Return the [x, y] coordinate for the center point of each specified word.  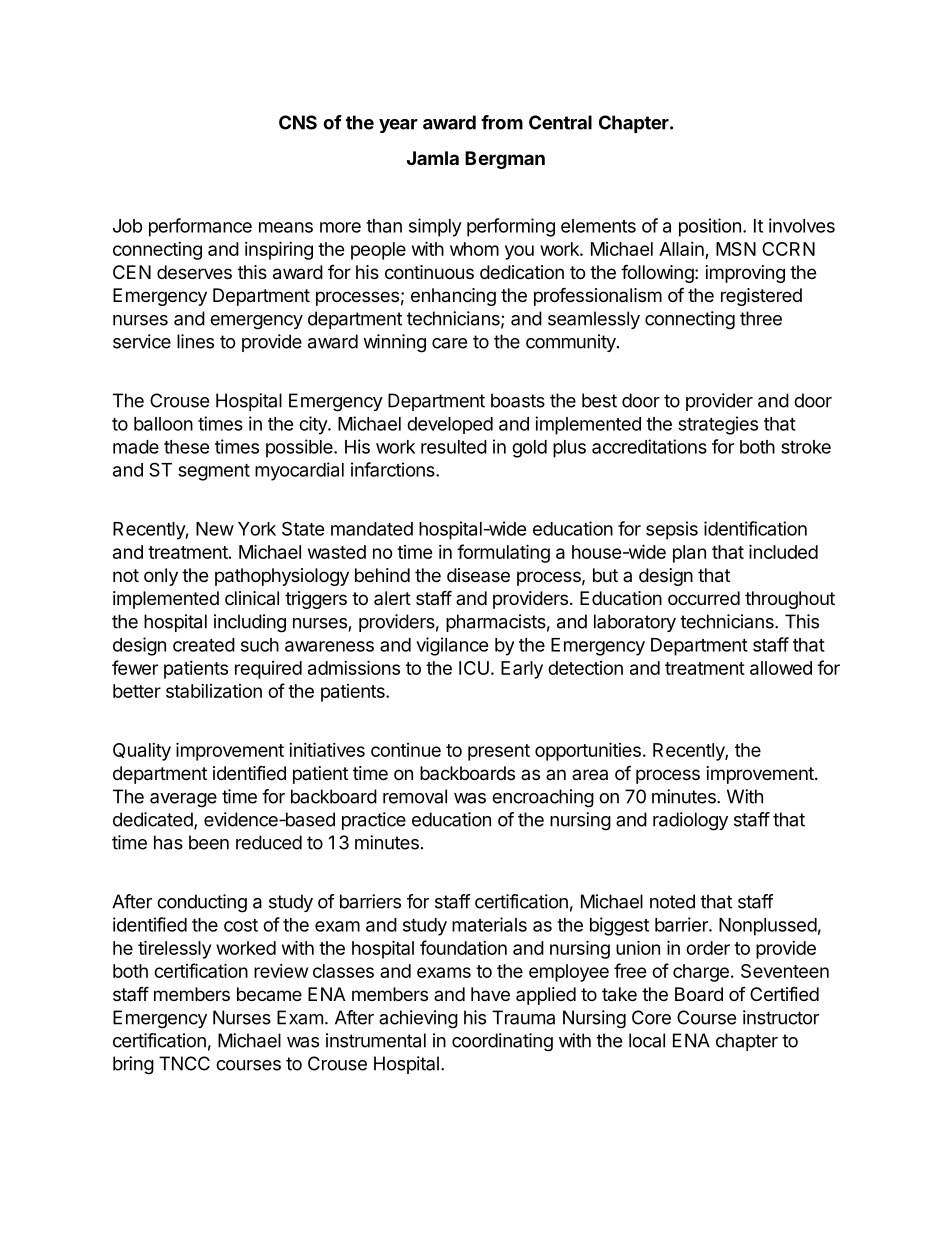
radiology [690, 821]
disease [478, 575]
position [710, 227]
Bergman [505, 160]
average [183, 800]
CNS [298, 122]
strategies [718, 425]
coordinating [502, 1042]
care [449, 343]
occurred [704, 598]
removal [415, 796]
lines [195, 341]
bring [133, 1065]
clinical [252, 598]
